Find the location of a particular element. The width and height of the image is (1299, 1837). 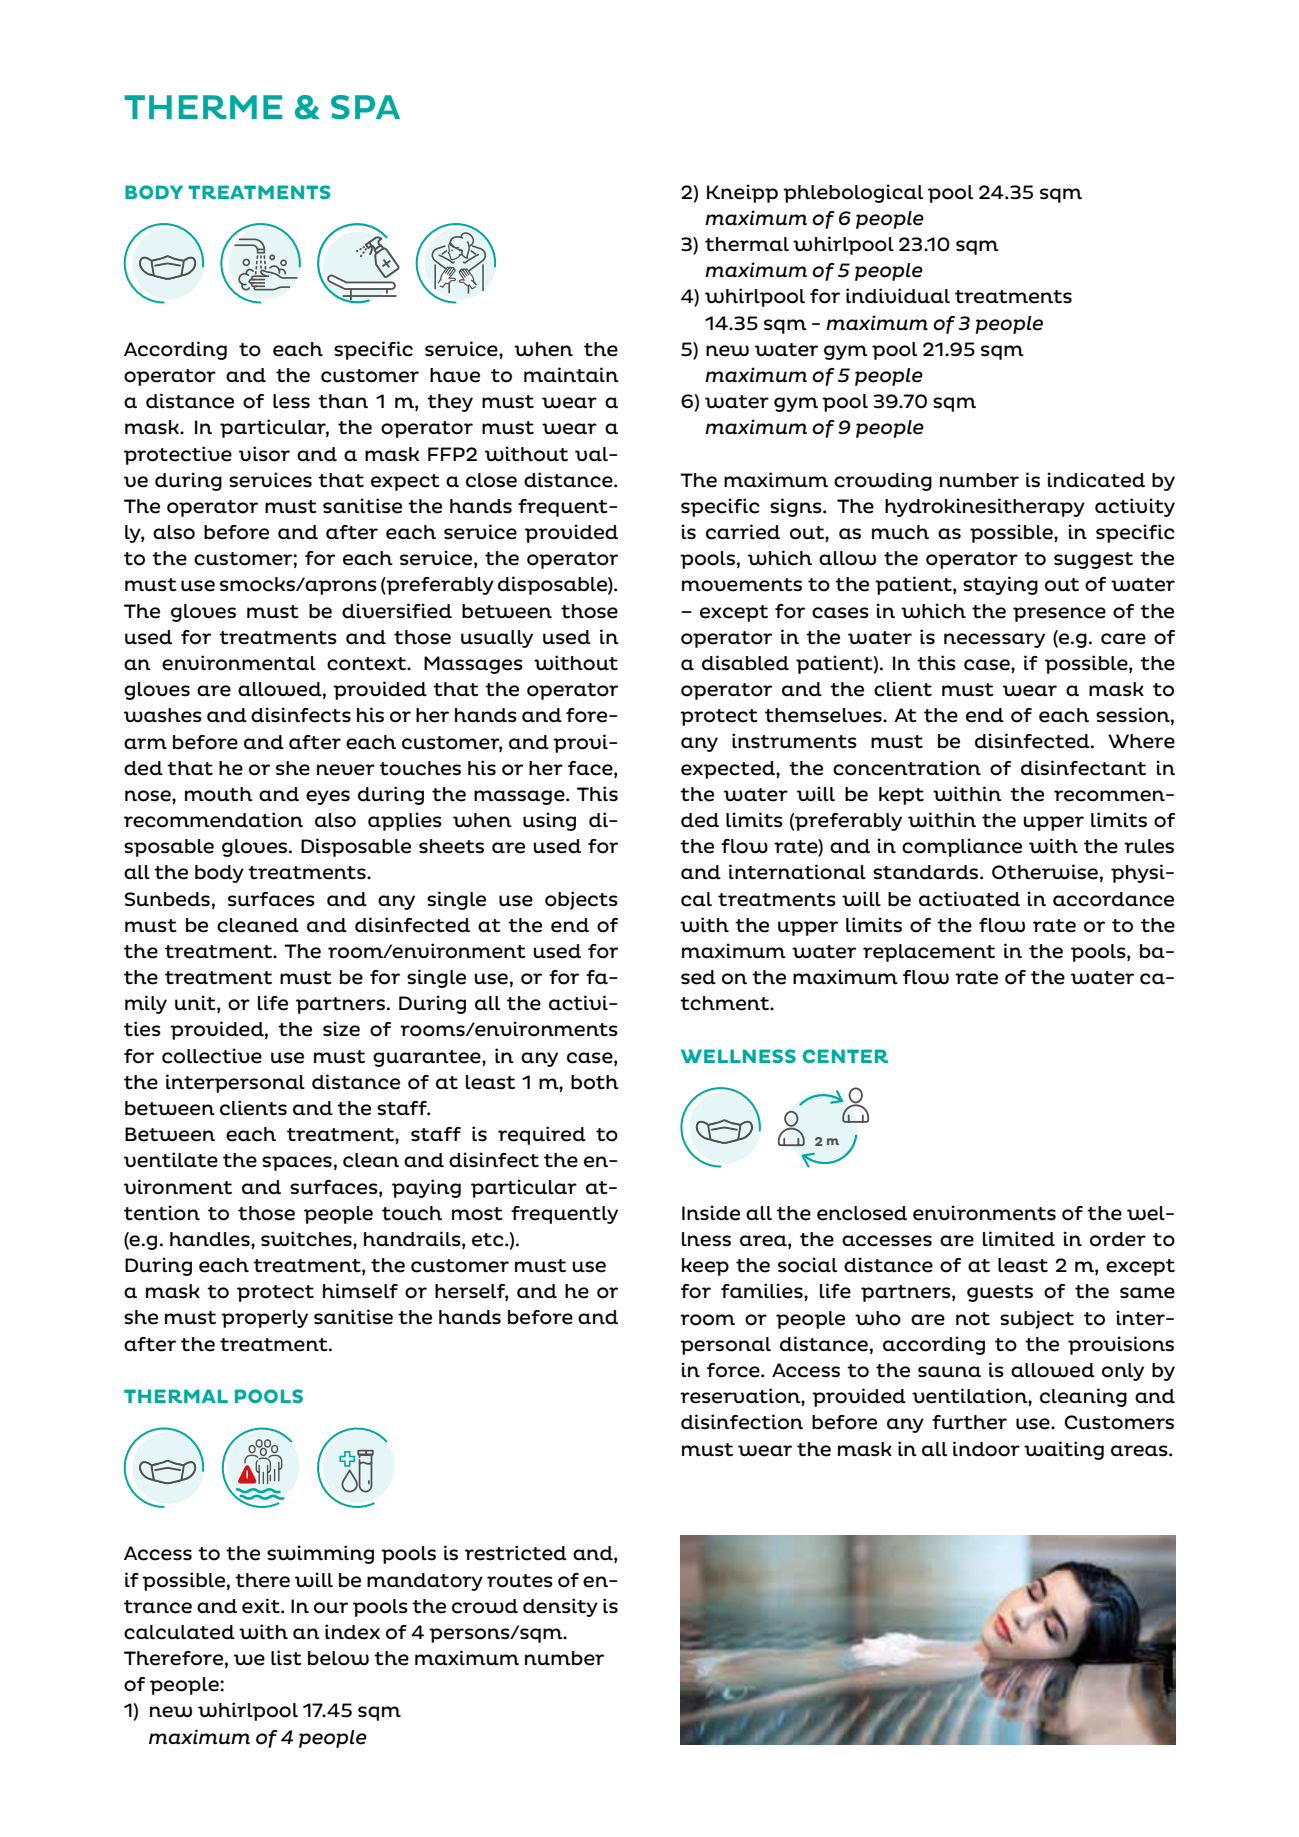

density is located at coordinates (560, 1607).
